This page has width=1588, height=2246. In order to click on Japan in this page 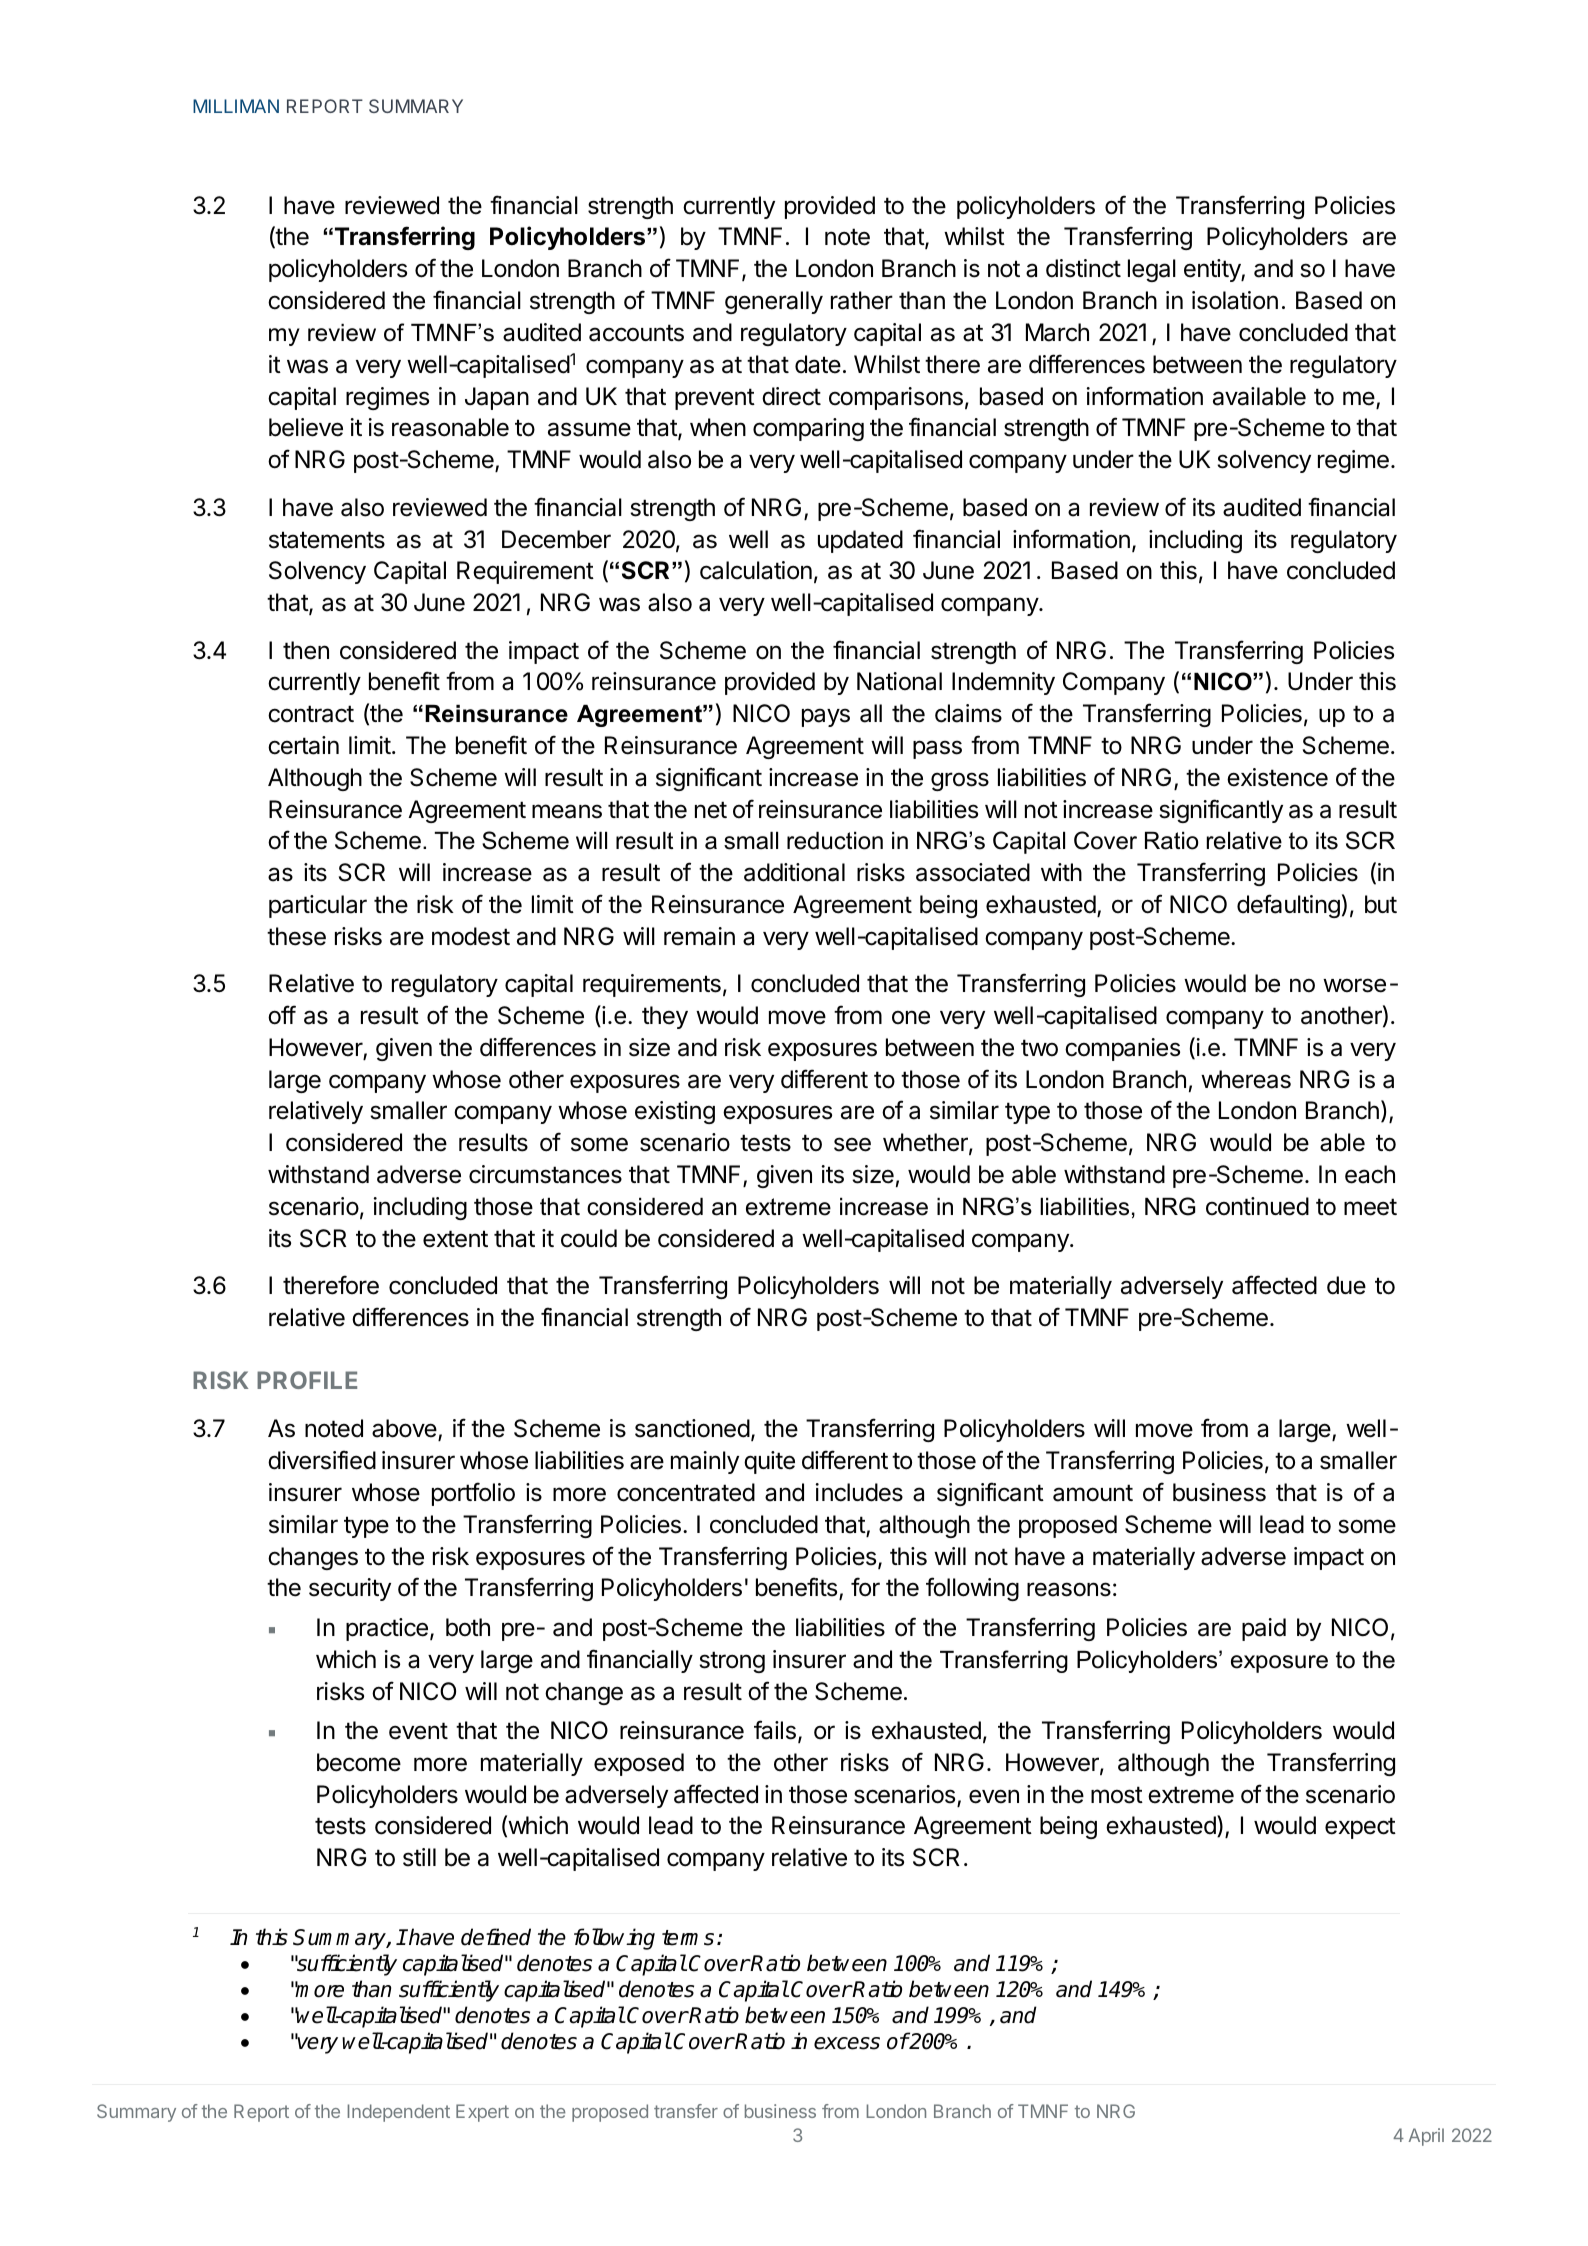, I will do `click(497, 398)`.
